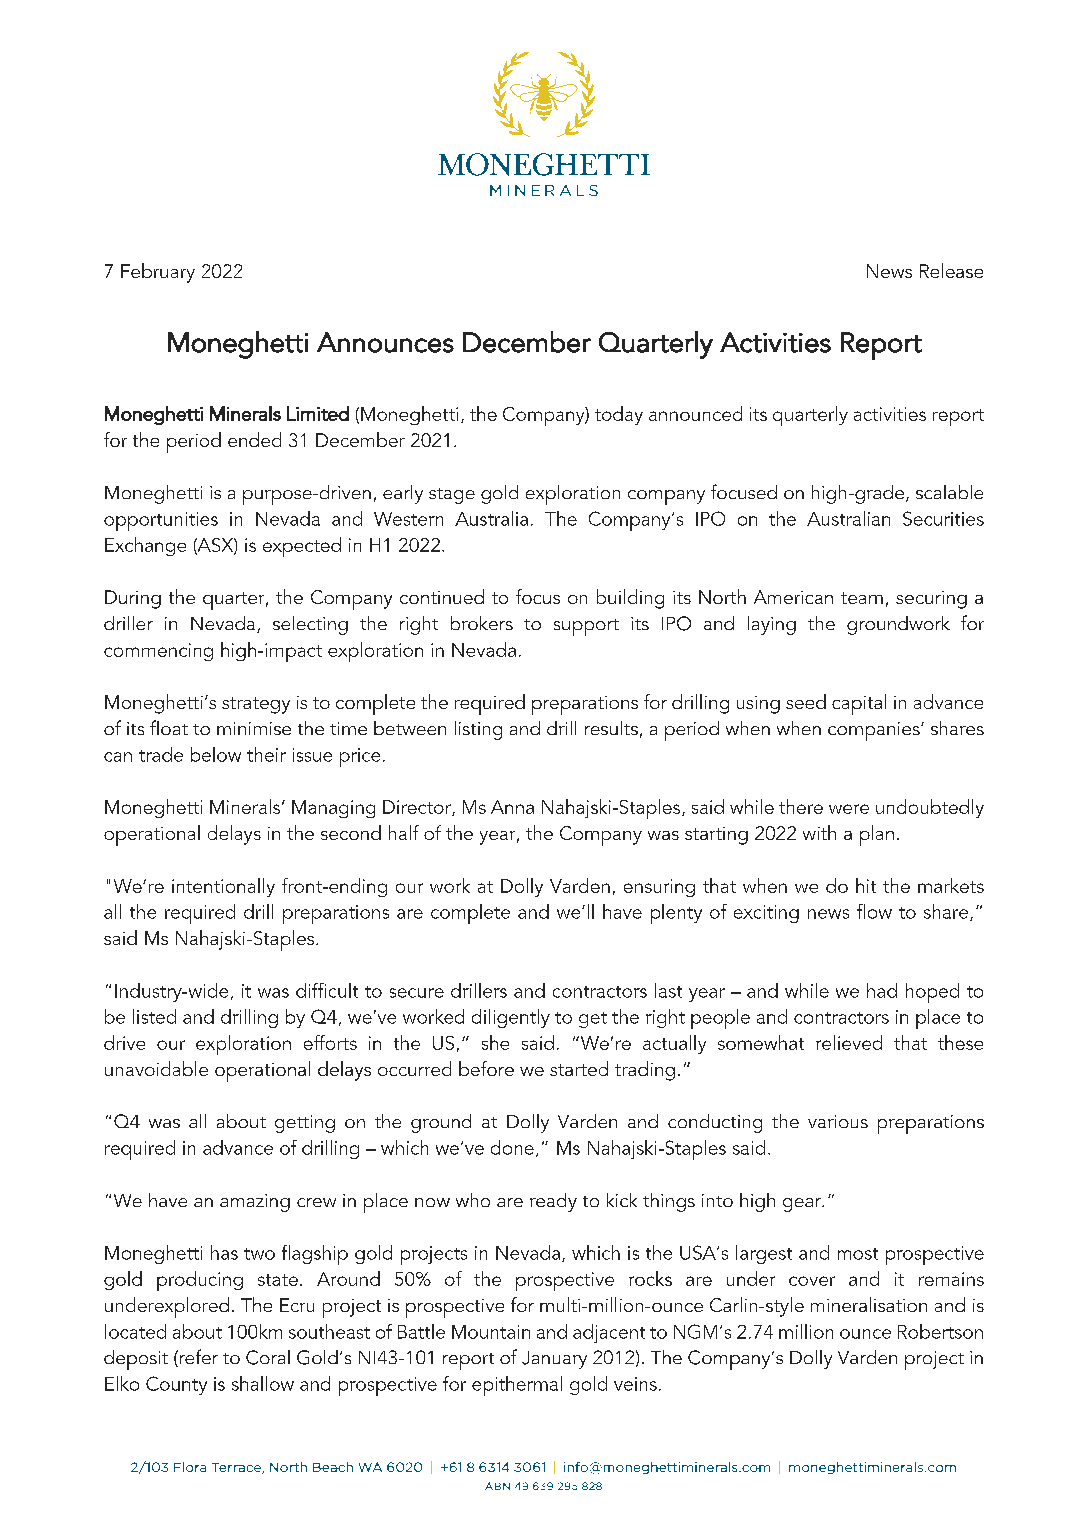 The width and height of the image is (1088, 1539). Describe the element at coordinates (943, 518) in the image. I see `Securities` at that location.
